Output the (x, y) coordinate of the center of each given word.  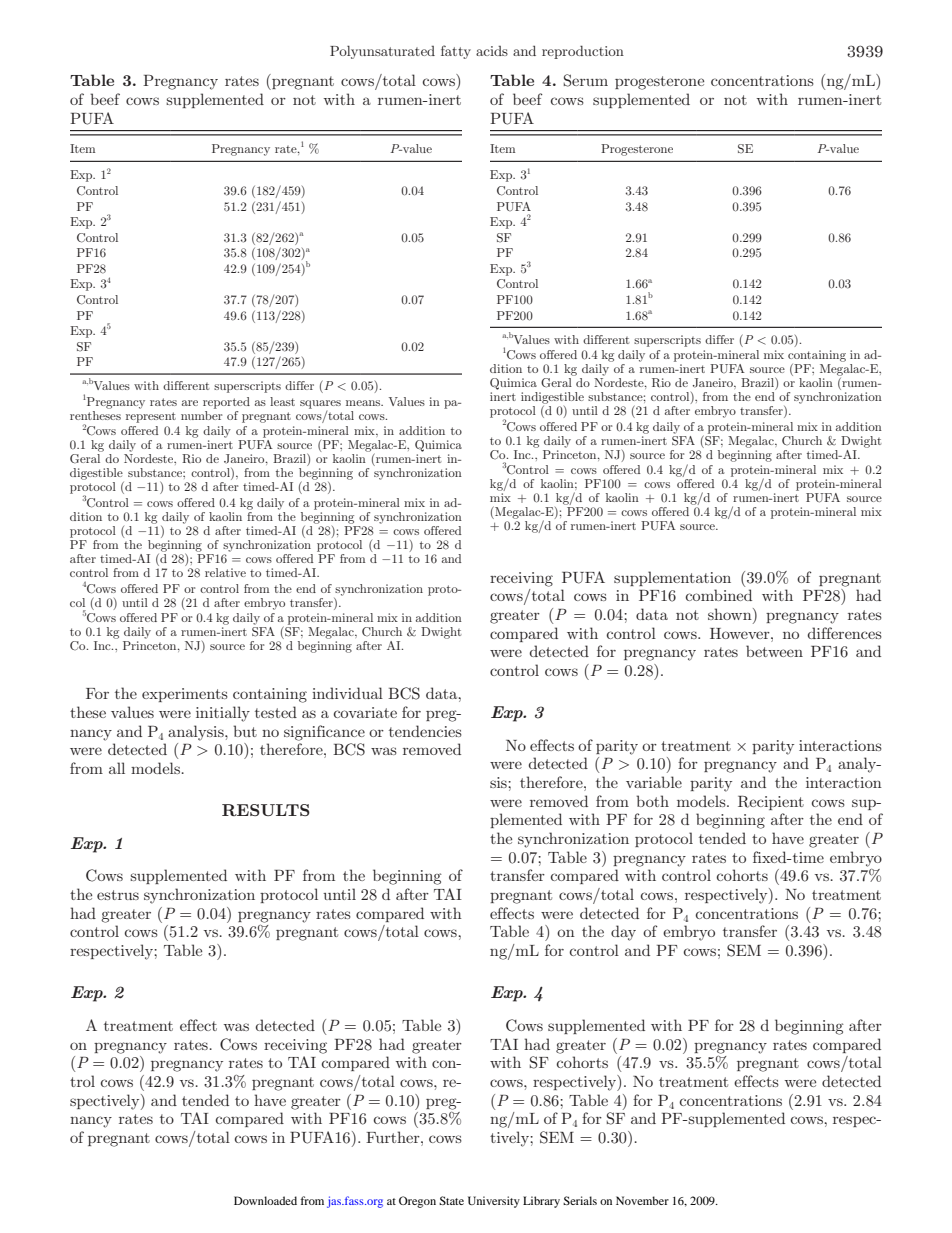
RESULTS (266, 810)
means (364, 403)
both (652, 801)
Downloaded (265, 1200)
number (201, 414)
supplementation (672, 578)
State (451, 1200)
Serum (586, 80)
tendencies (425, 731)
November (642, 1200)
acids (492, 51)
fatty (456, 52)
